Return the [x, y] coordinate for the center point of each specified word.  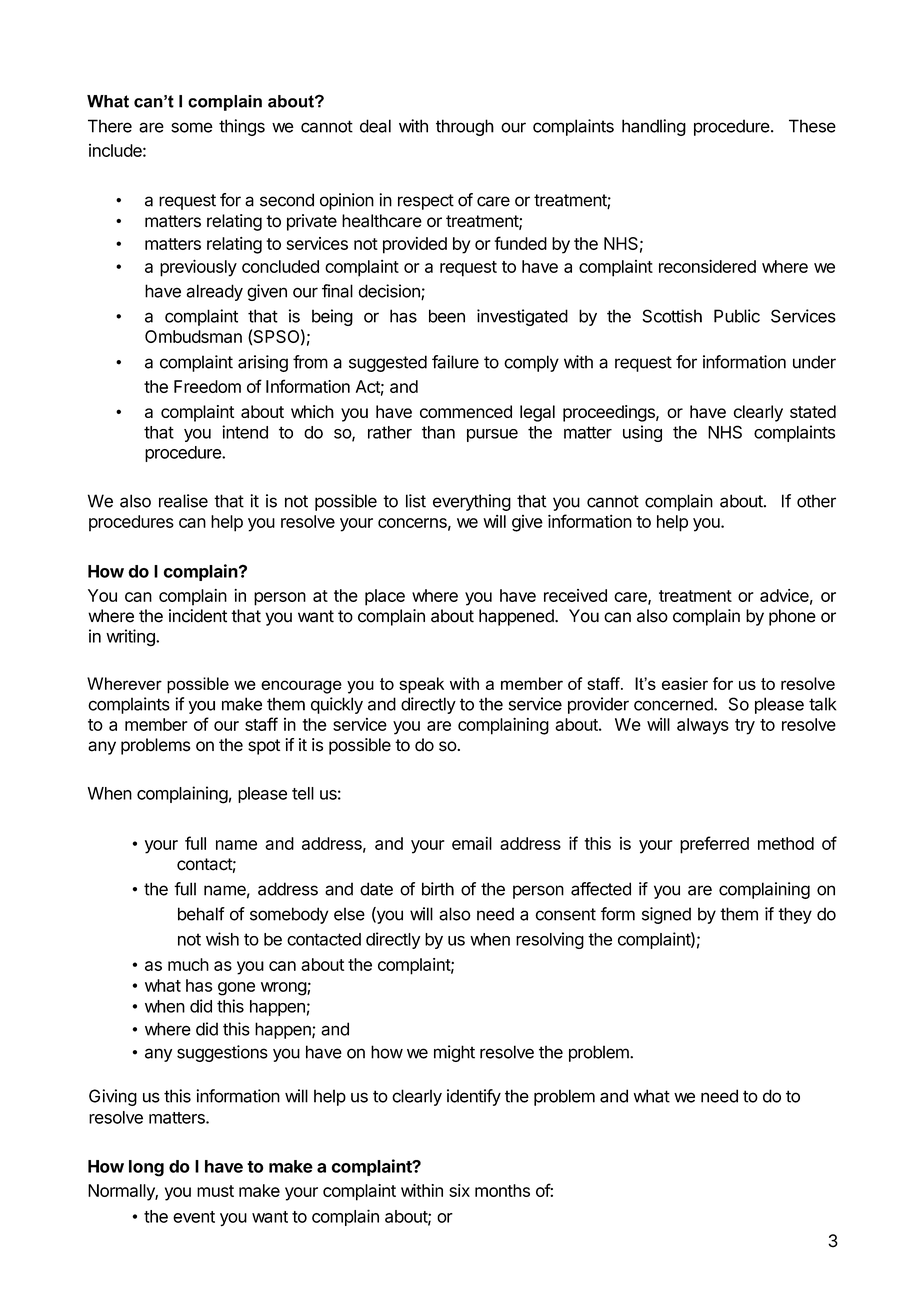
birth [438, 889]
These [812, 126]
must [215, 1191]
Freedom [207, 386]
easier [685, 683]
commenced [466, 411]
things [242, 127]
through [465, 127]
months [502, 1190]
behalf [201, 914]
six [459, 1190]
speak [421, 685]
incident [198, 616]
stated [813, 411]
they [795, 915]
